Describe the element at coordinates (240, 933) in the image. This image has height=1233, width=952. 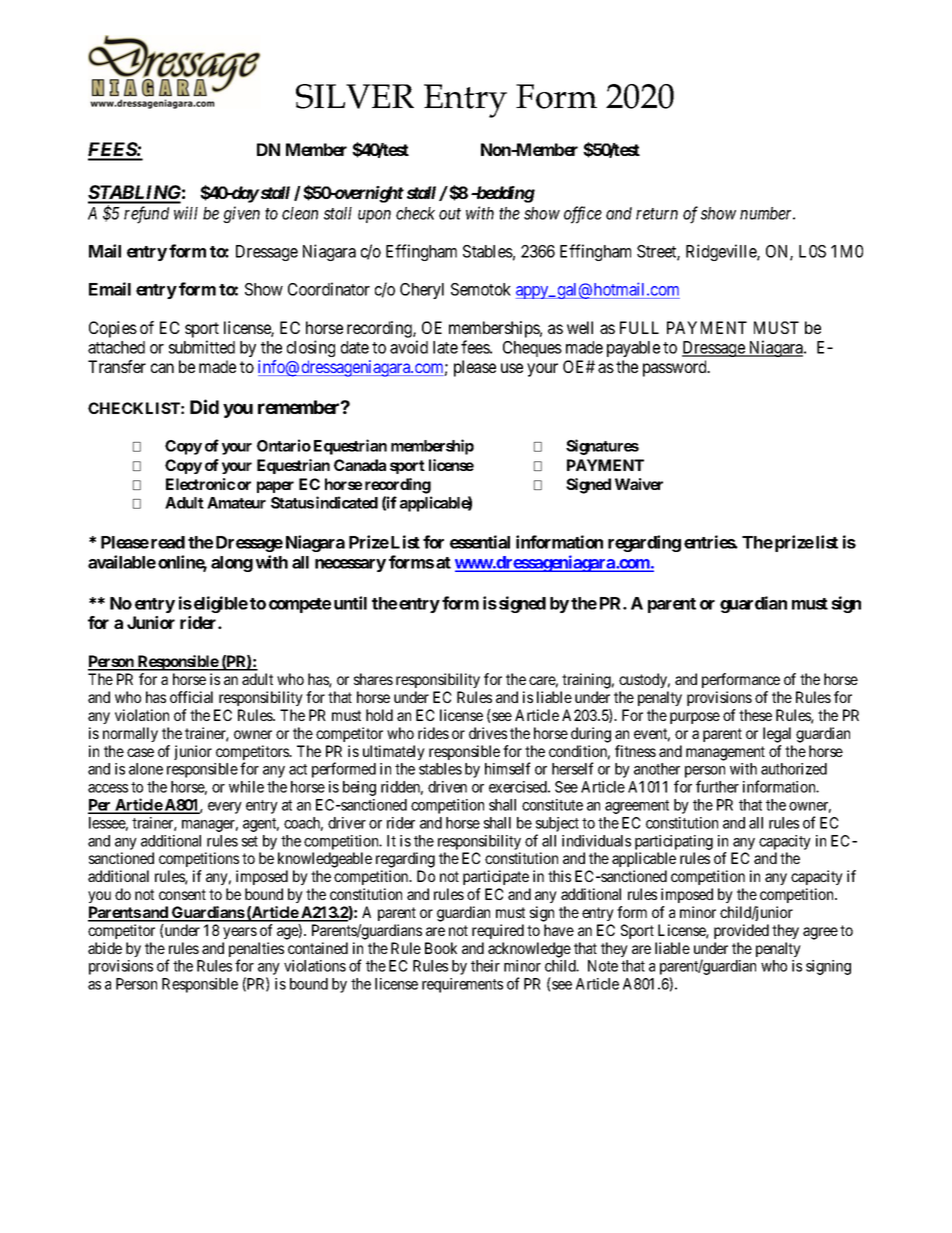
I see `years` at that location.
